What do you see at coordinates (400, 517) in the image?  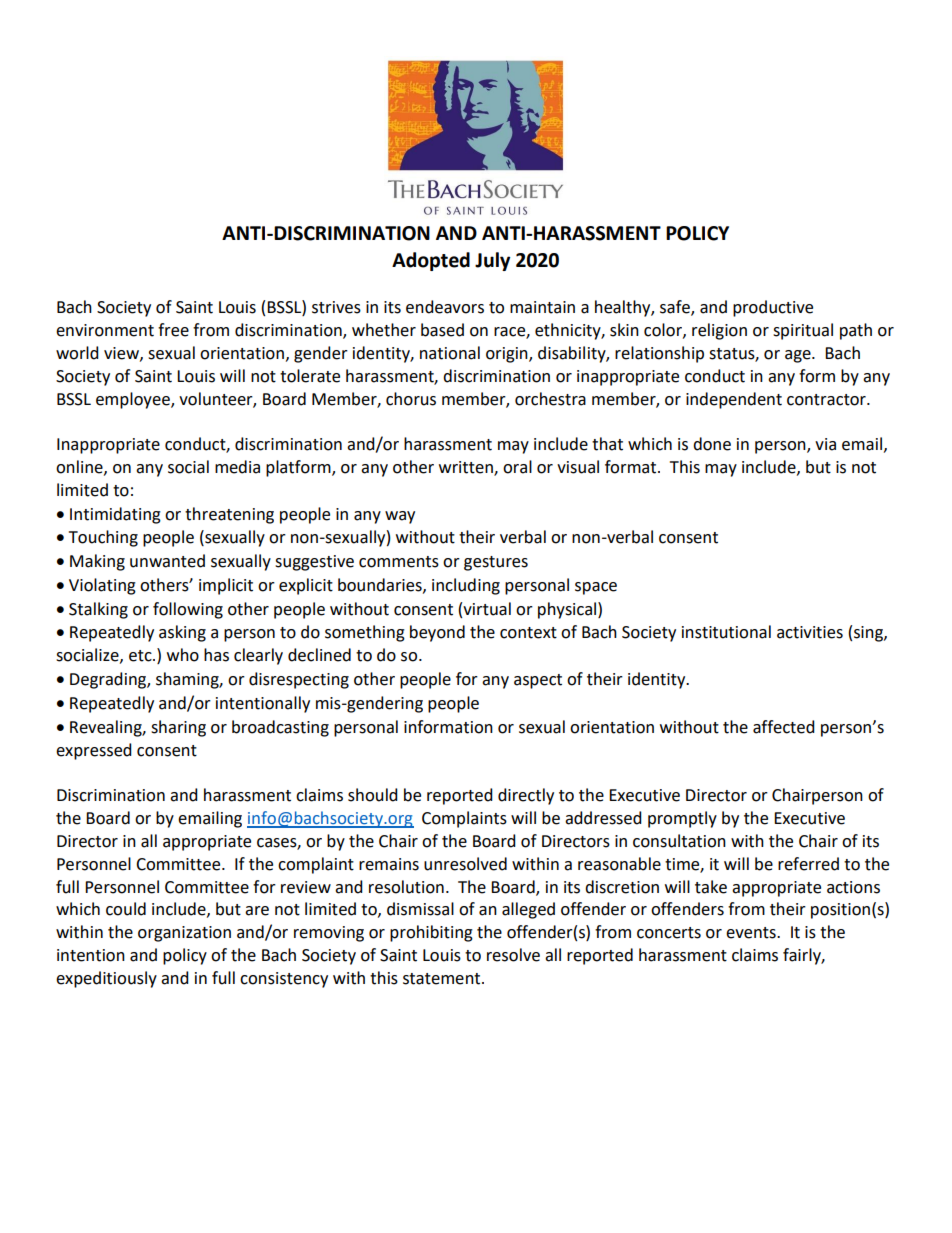 I see `way` at bounding box center [400, 517].
